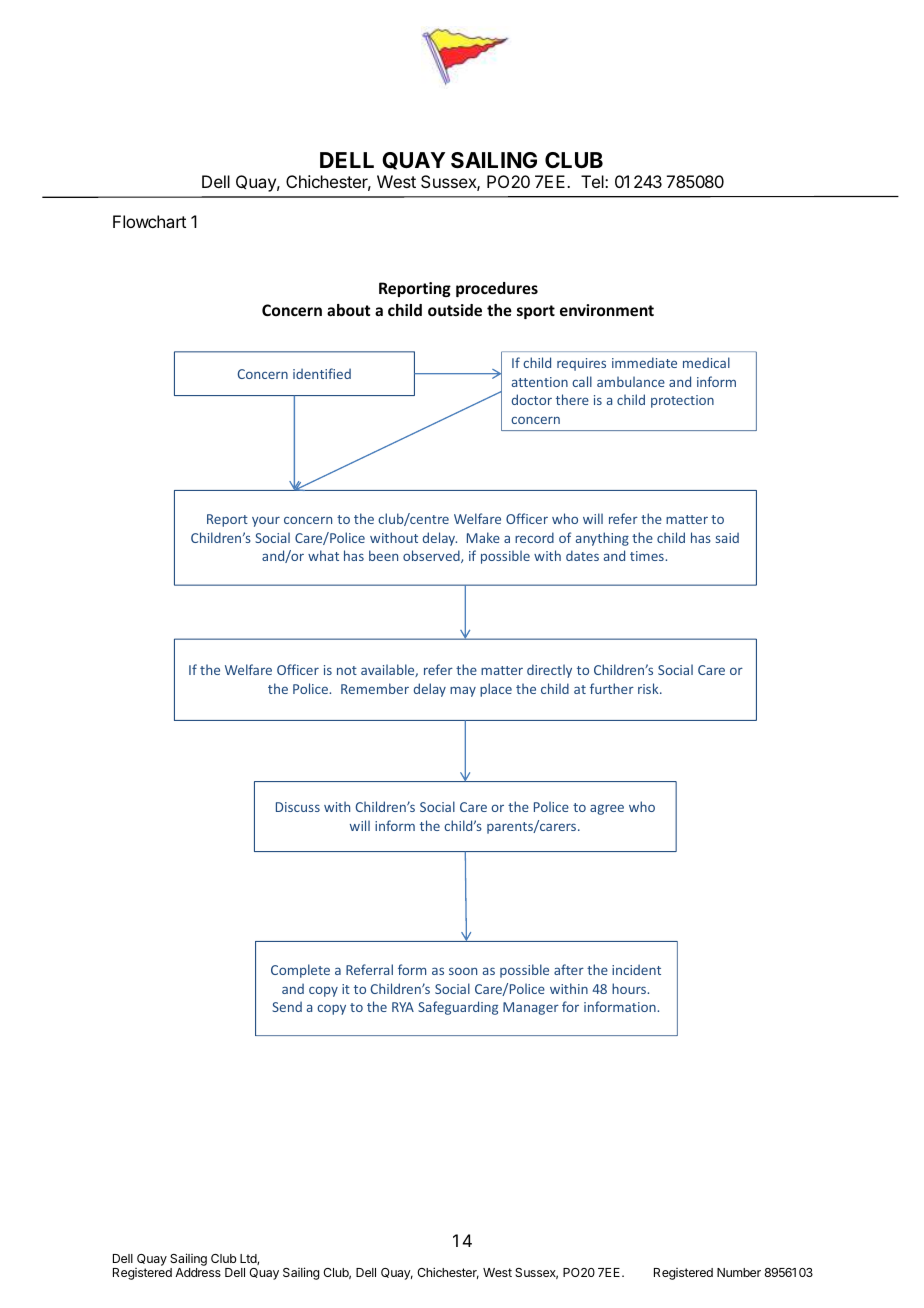 Image resolution: width=924 pixels, height=1308 pixels. What do you see at coordinates (298, 807) in the page?
I see `Discuss` at bounding box center [298, 807].
